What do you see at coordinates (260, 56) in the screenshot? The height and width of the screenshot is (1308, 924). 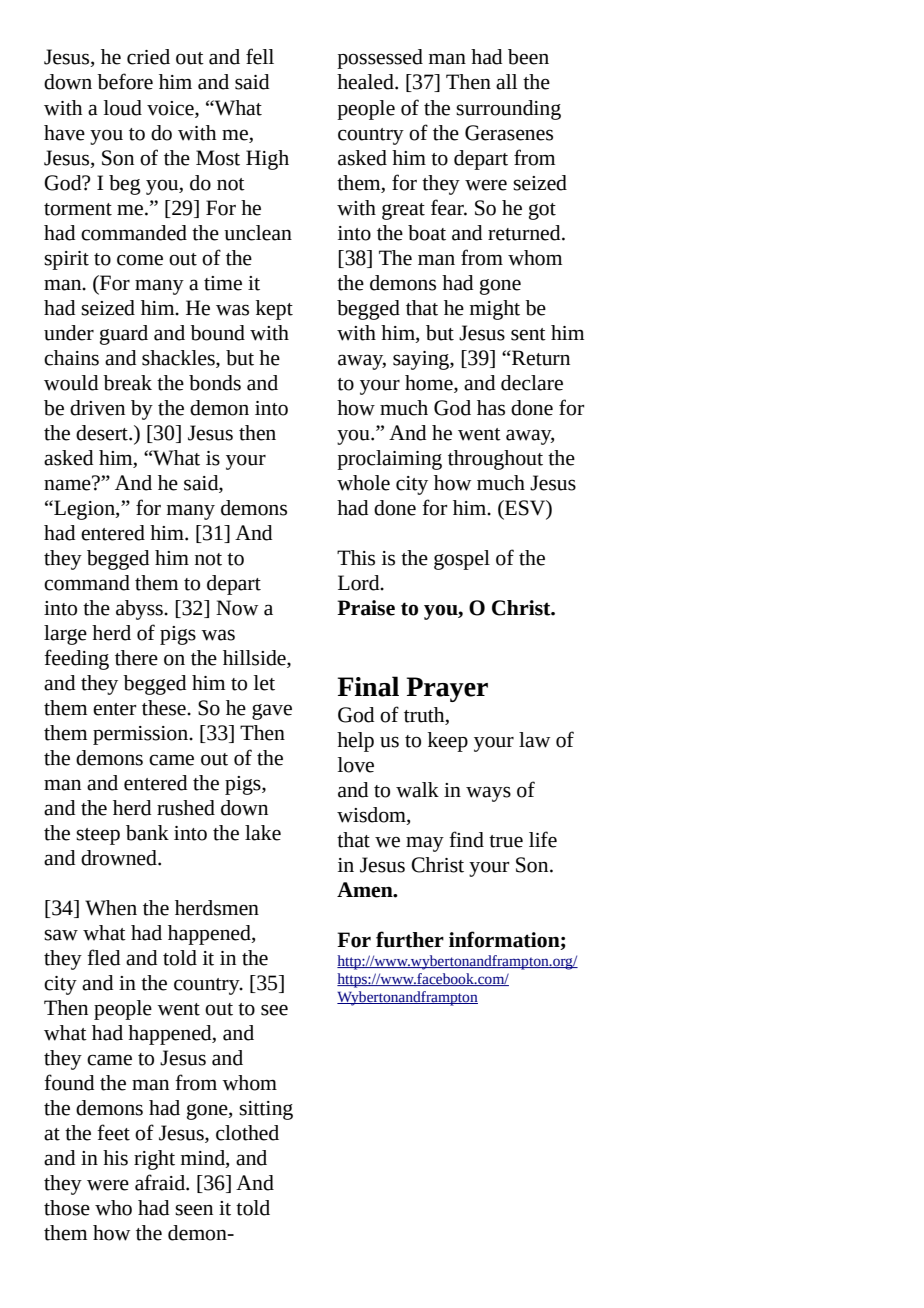 I see `fell` at bounding box center [260, 56].
